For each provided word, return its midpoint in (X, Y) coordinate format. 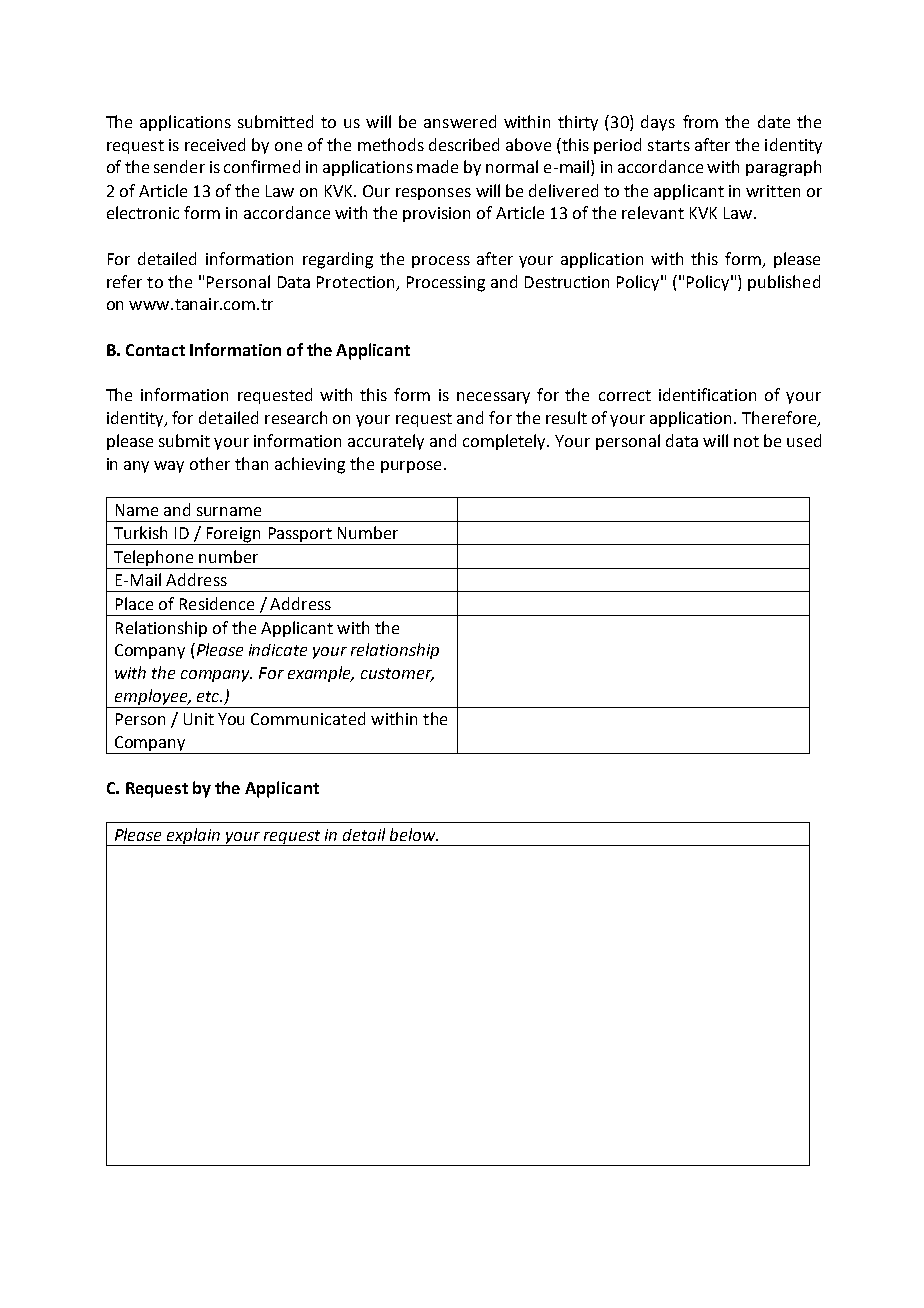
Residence (217, 603)
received (215, 144)
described (464, 144)
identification (707, 394)
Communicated (308, 718)
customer (397, 675)
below (414, 834)
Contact (155, 350)
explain (194, 837)
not (746, 441)
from (700, 121)
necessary (493, 398)
